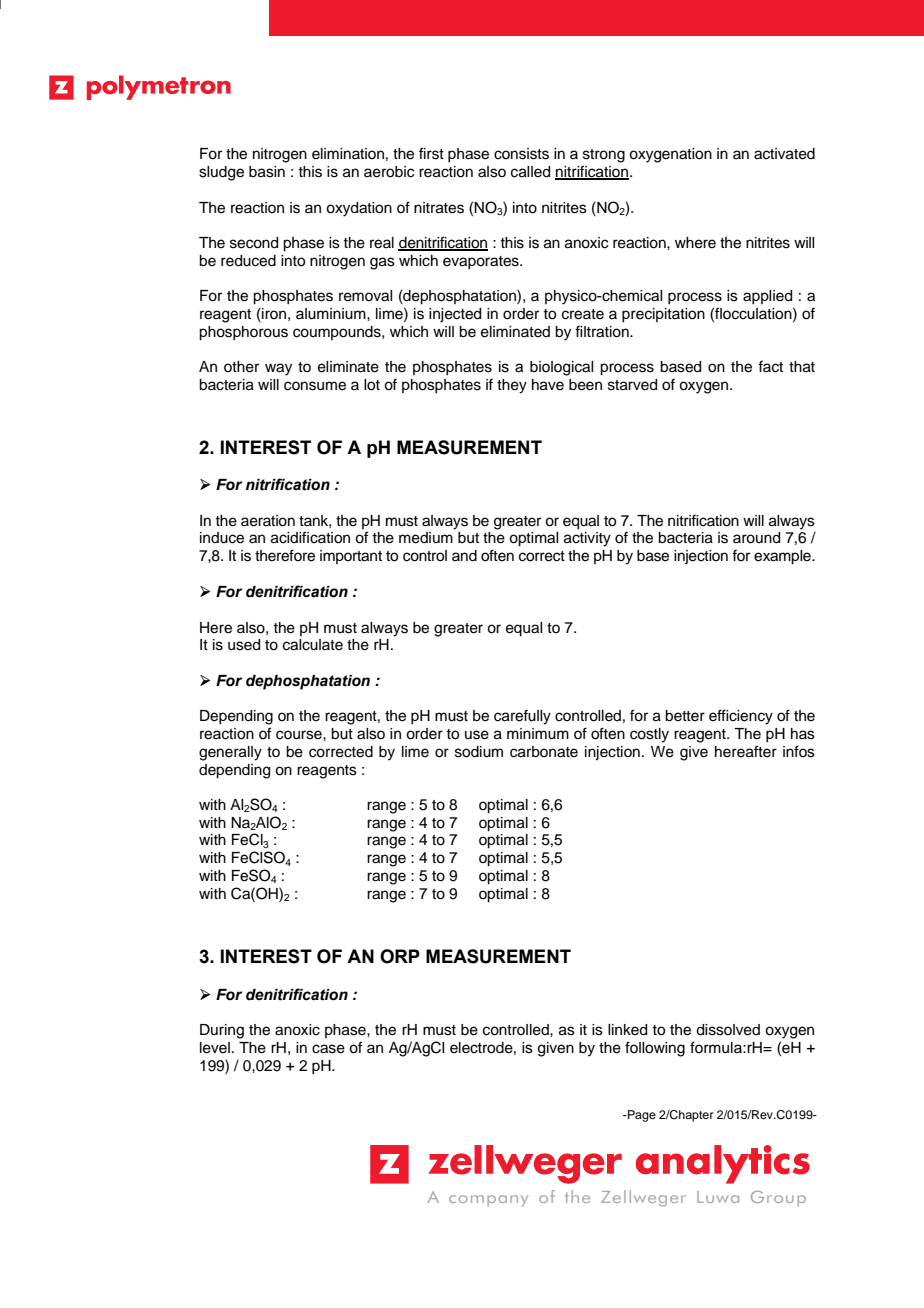 The height and width of the page is (1308, 924). I want to click on sodium, so click(479, 752).
